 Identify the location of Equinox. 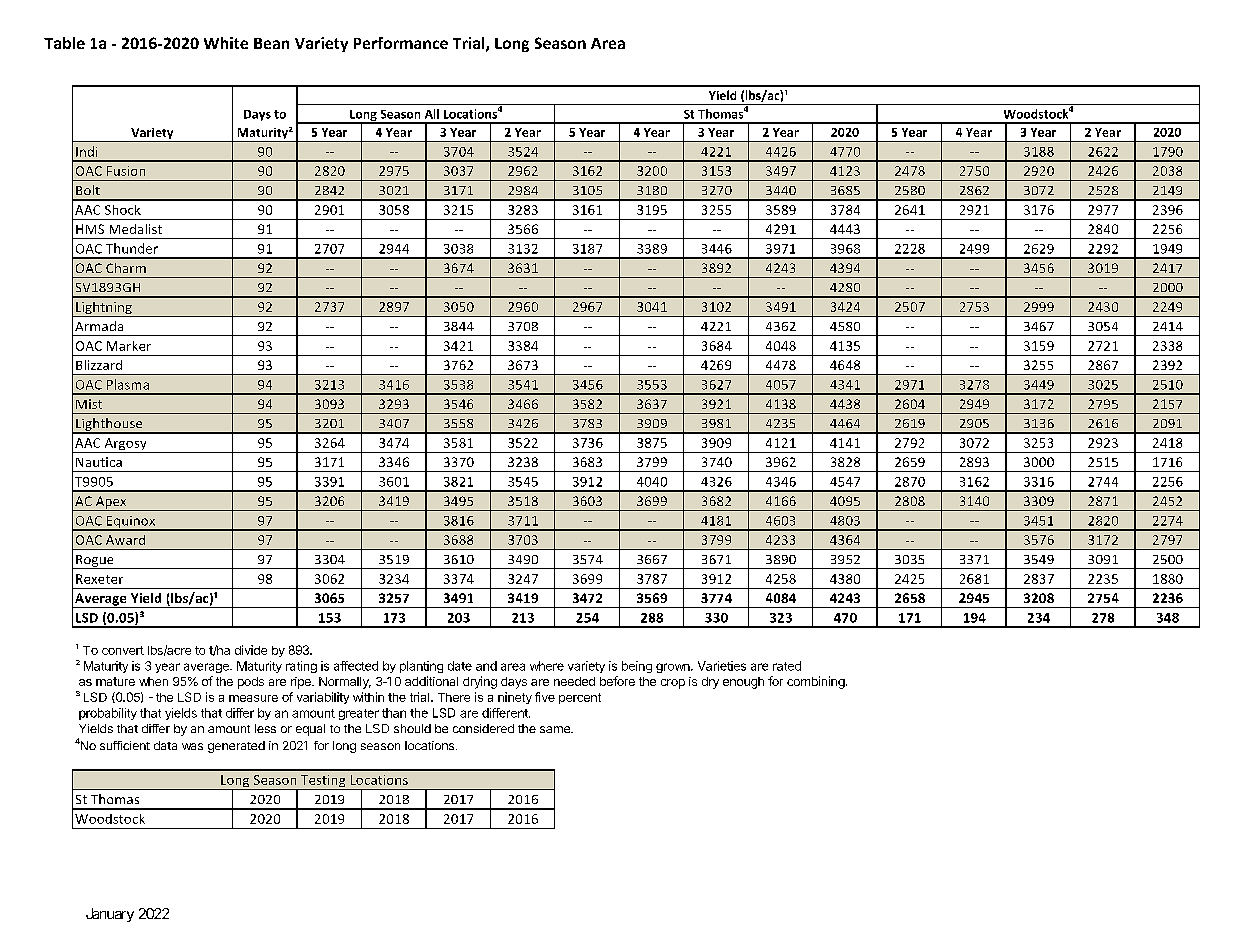
(131, 523).
